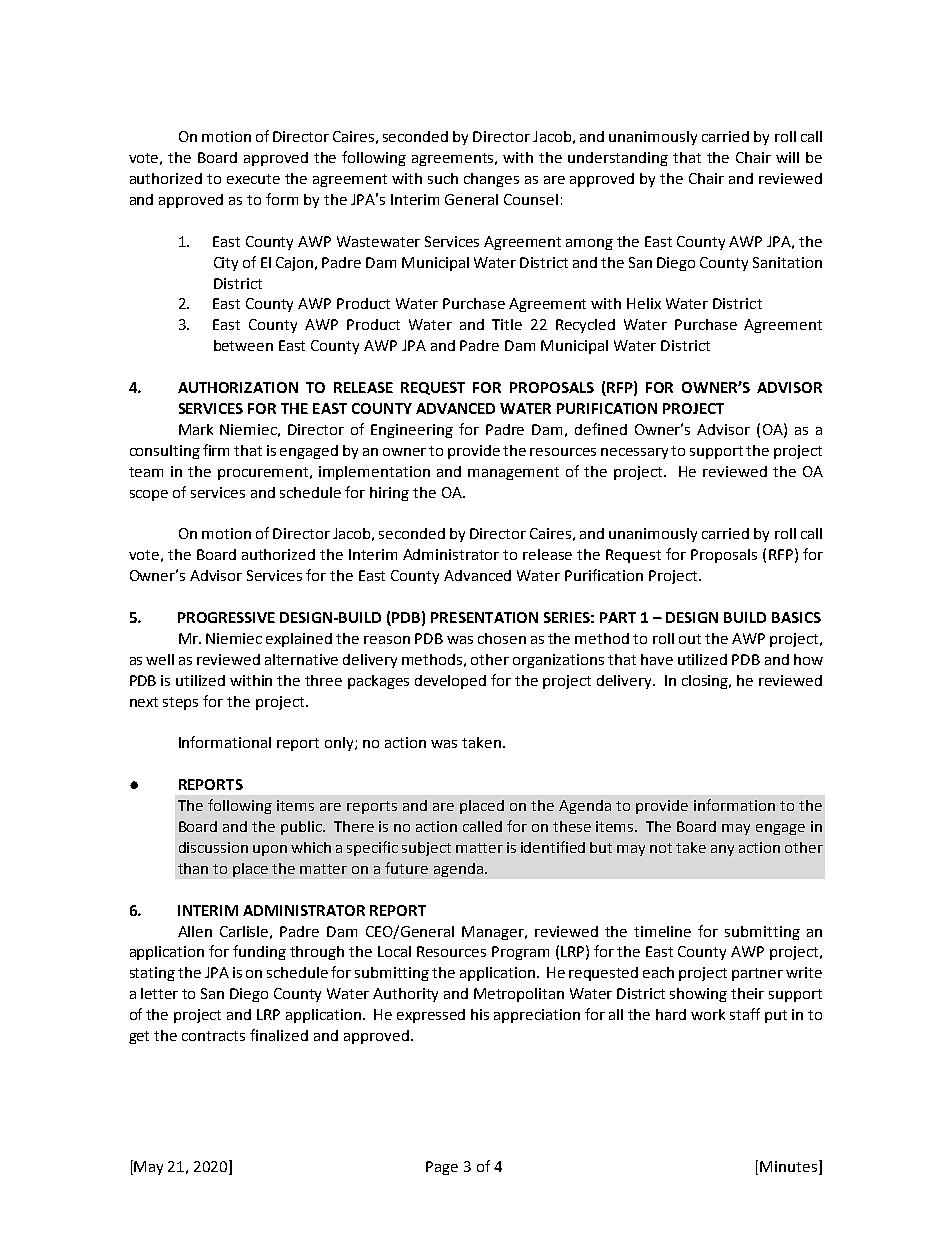 The width and height of the screenshot is (952, 1233). Describe the element at coordinates (213, 1036) in the screenshot. I see `contracts` at that location.
